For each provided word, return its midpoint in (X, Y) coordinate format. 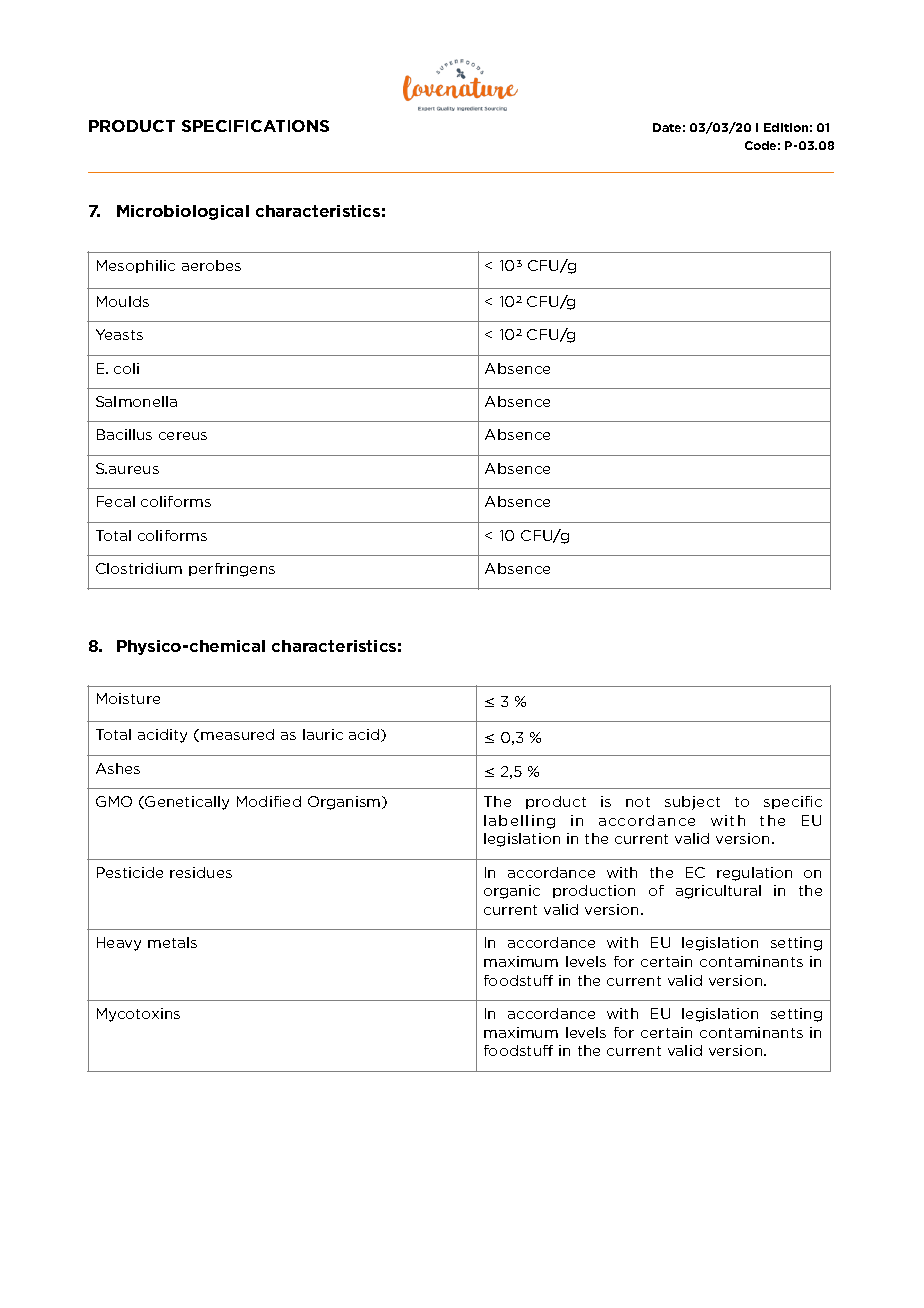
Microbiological (183, 212)
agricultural (718, 892)
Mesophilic (136, 266)
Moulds (123, 301)
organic (512, 892)
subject (692, 803)
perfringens (232, 570)
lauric (323, 734)
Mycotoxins (138, 1015)
